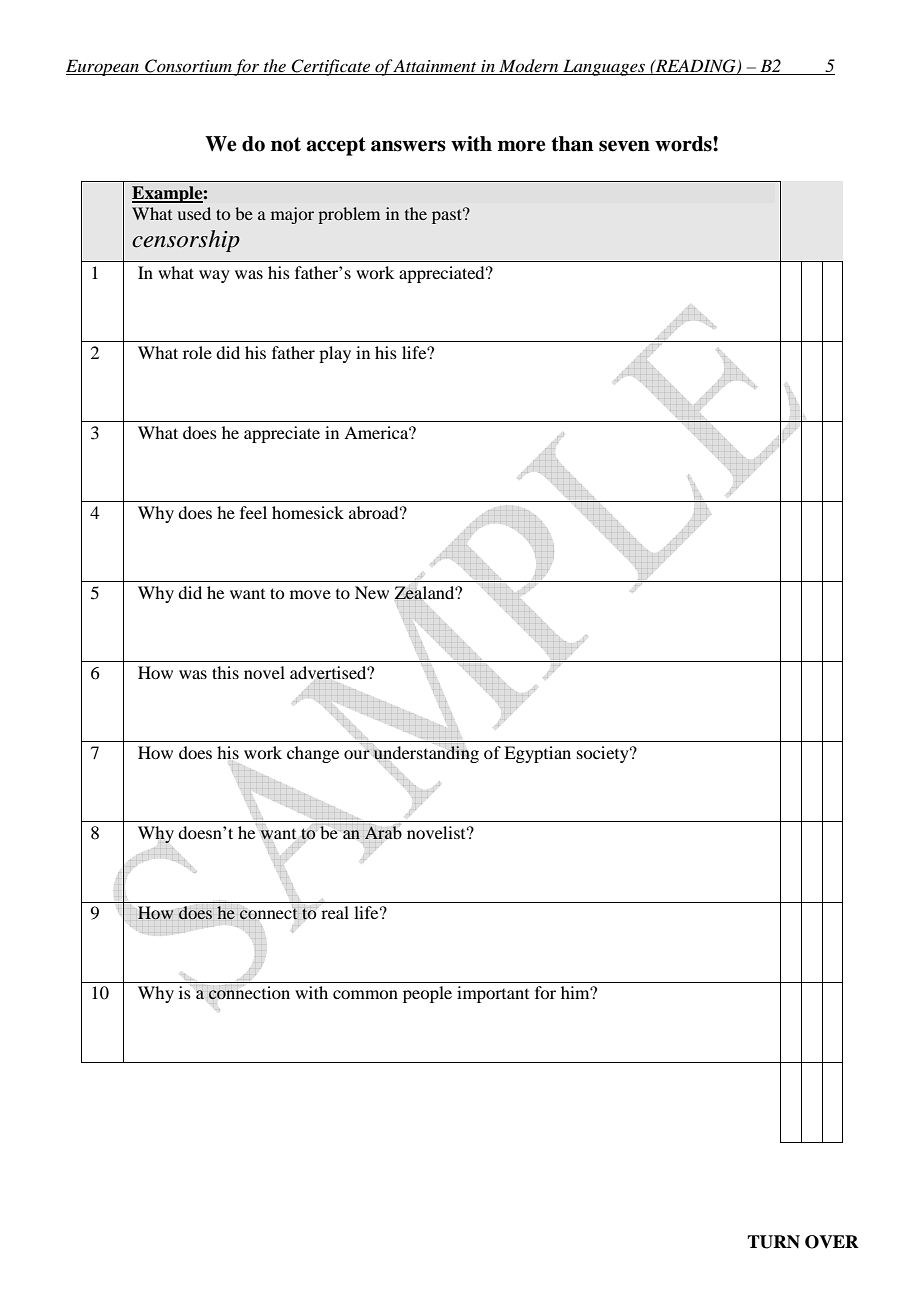  I want to click on Egyptian, so click(537, 754).
